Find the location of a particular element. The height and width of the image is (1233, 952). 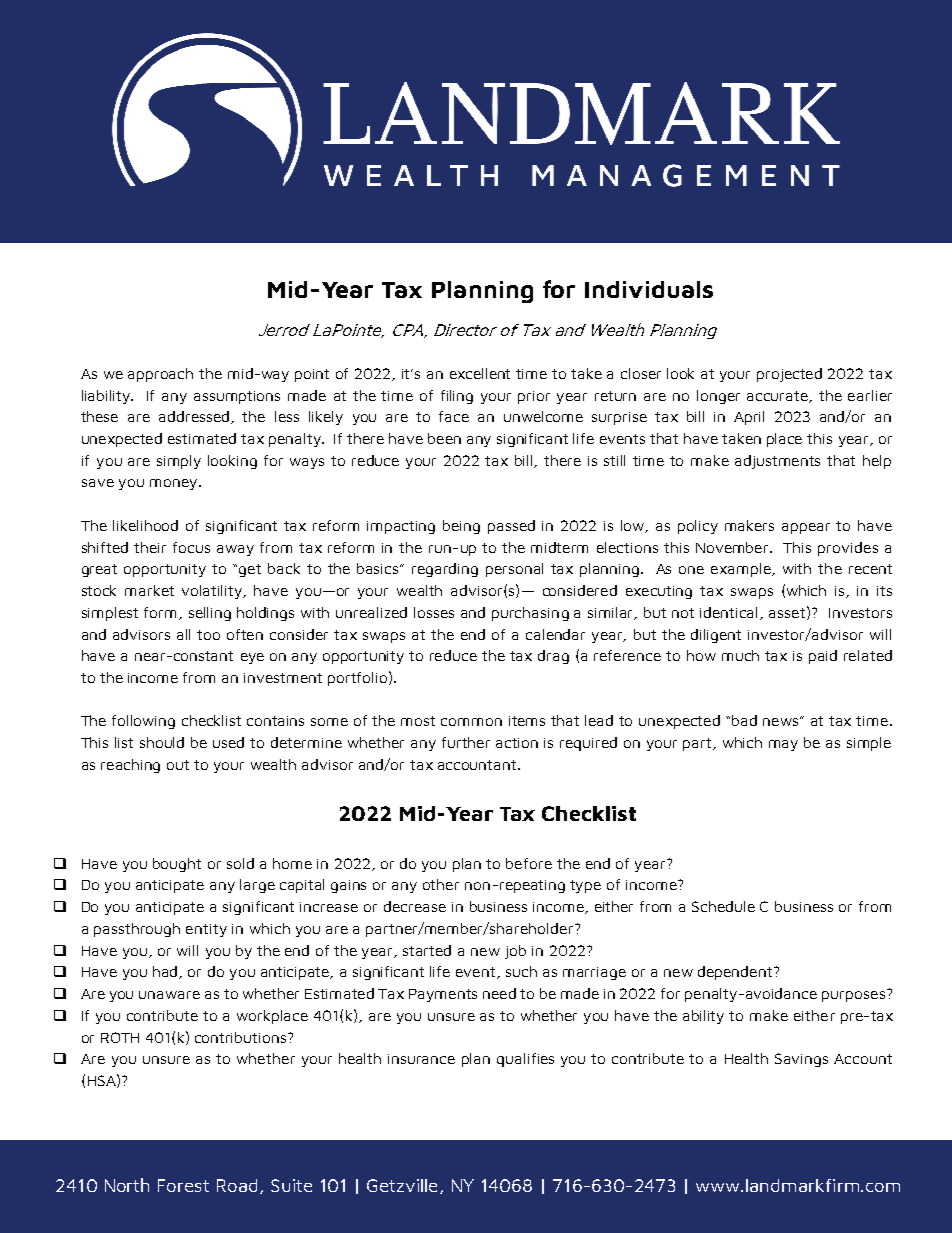

volatility is located at coordinates (213, 592).
